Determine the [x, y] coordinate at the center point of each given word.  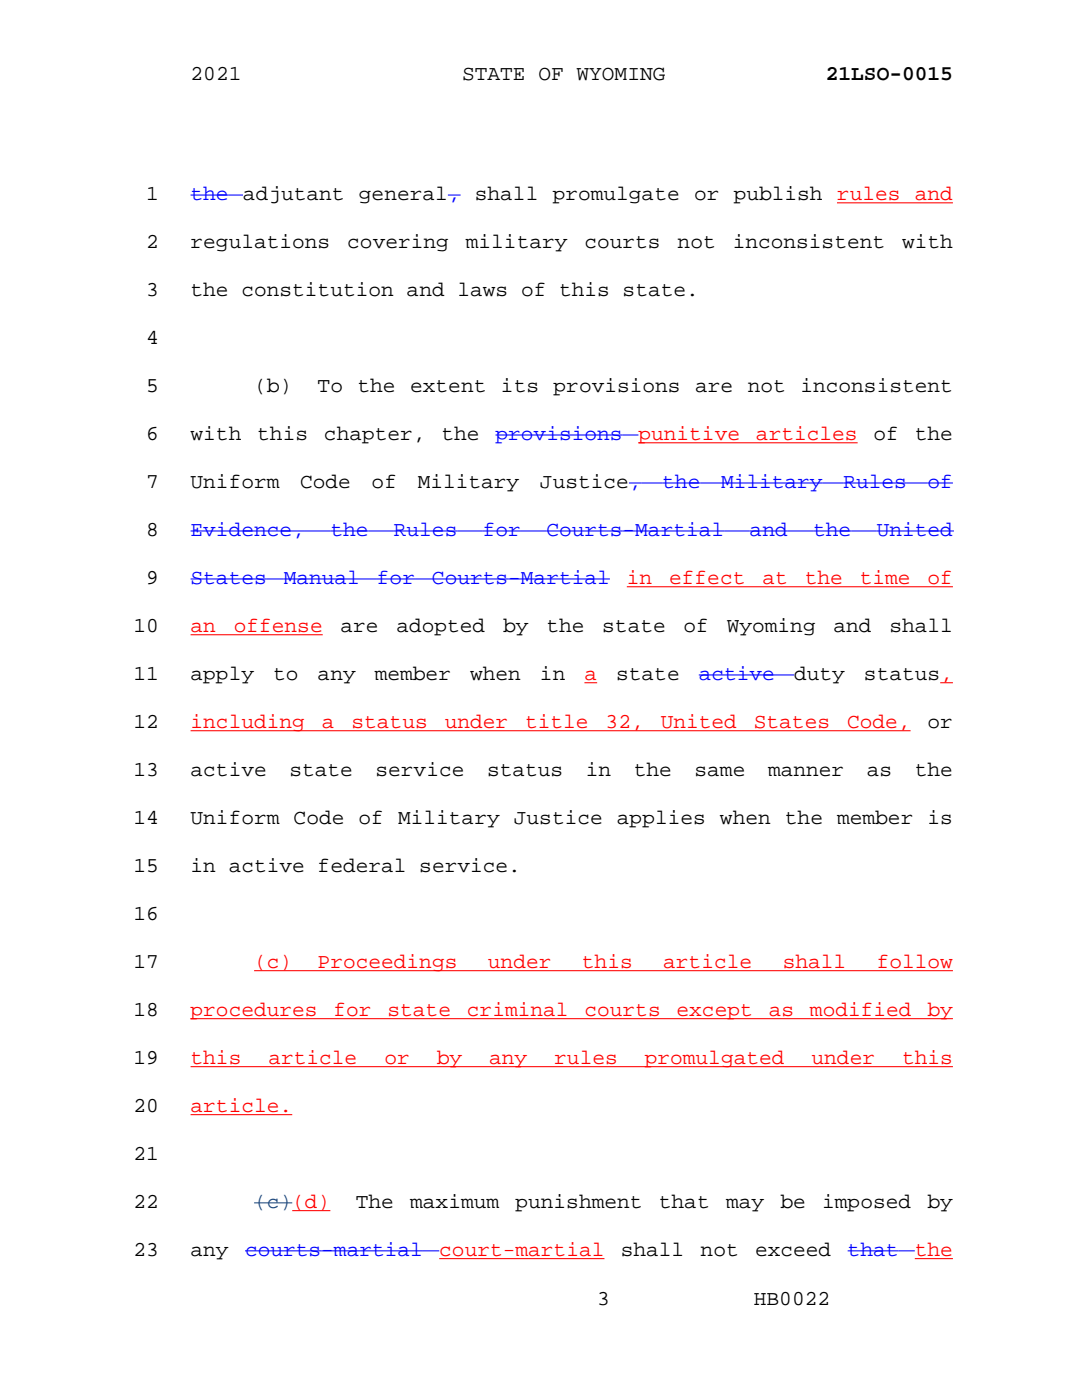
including [248, 723]
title [557, 722]
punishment [578, 1203]
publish [777, 195]
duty [818, 675]
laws [483, 289]
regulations [260, 243]
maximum [454, 1201]
